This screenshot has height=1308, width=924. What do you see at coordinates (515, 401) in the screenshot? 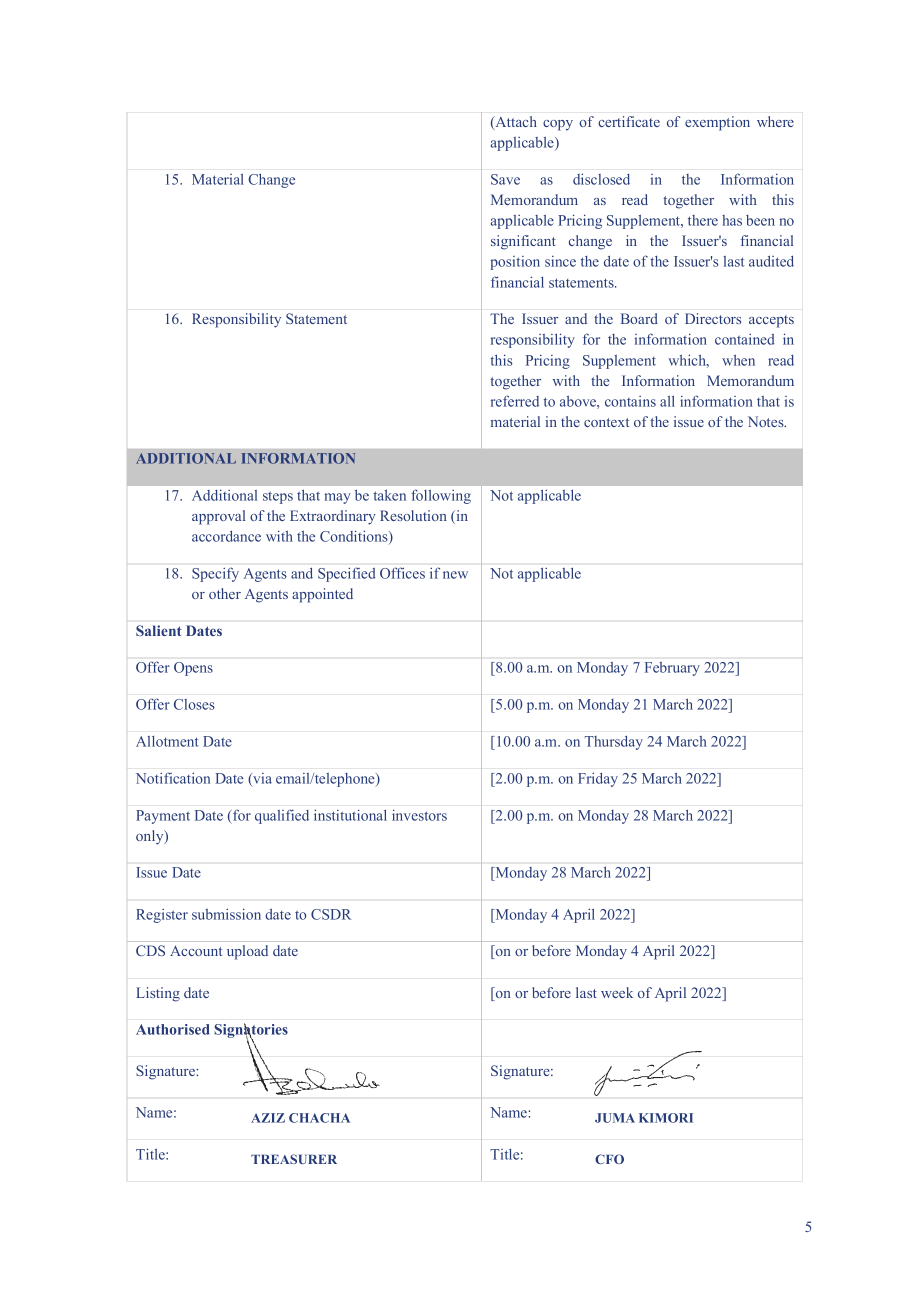
I see `referred` at bounding box center [515, 401].
